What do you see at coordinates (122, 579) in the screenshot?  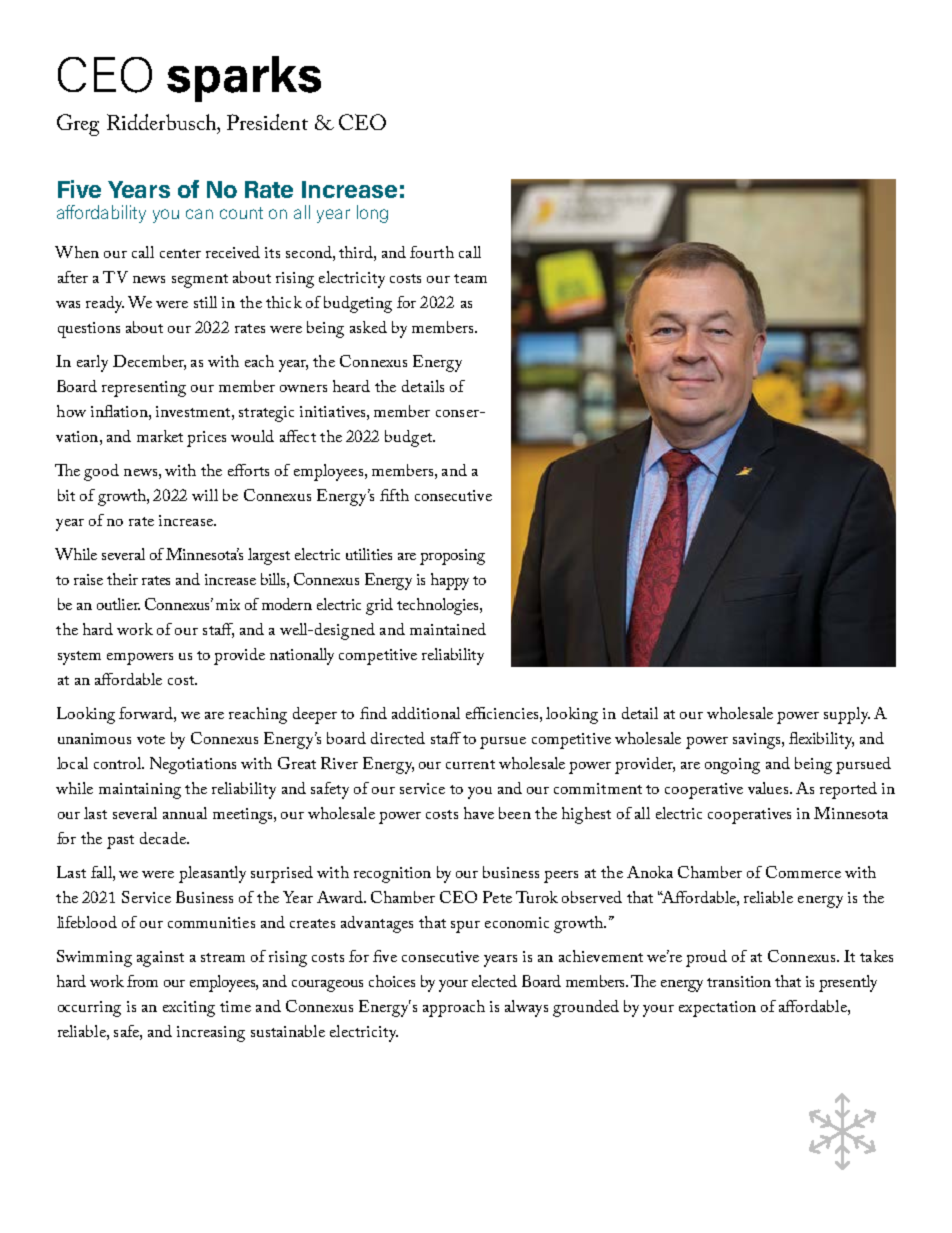 I see `their` at bounding box center [122, 579].
